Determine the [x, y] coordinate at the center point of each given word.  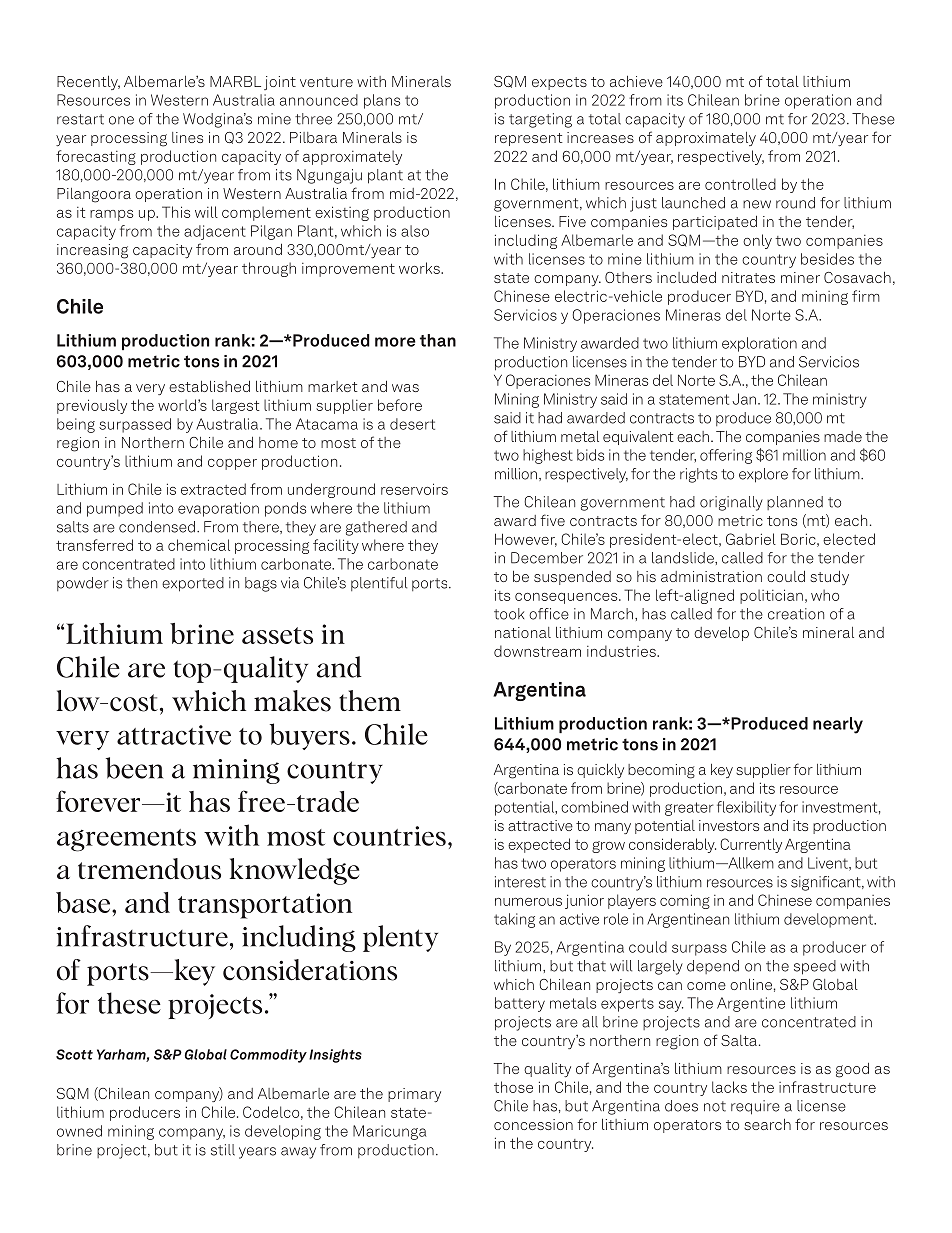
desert [412, 424]
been [134, 768]
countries [389, 836]
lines [187, 137]
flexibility [746, 808]
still [223, 1150]
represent [529, 139]
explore [763, 475]
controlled [740, 184]
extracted [213, 489]
